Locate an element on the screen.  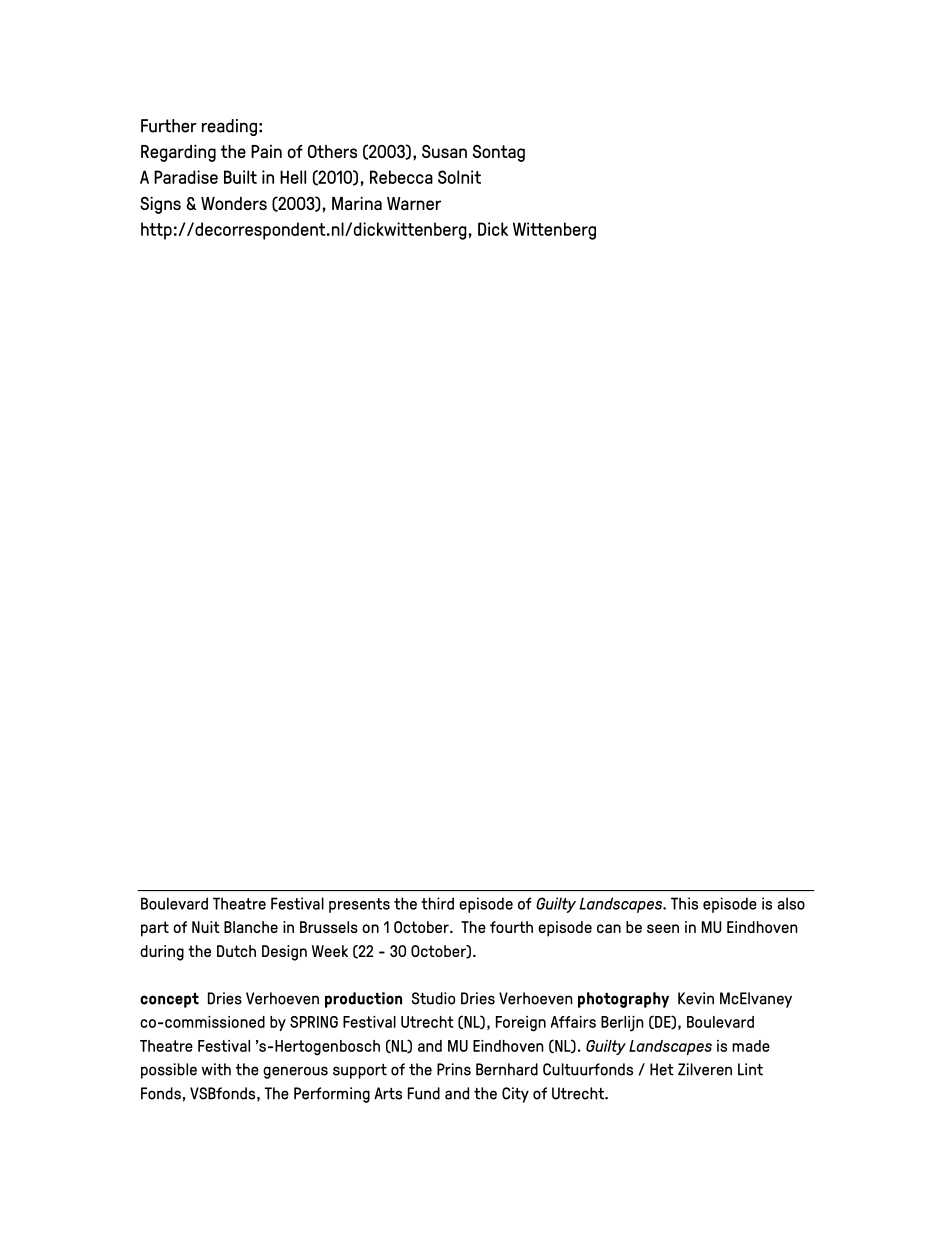
Warner is located at coordinates (414, 203).
